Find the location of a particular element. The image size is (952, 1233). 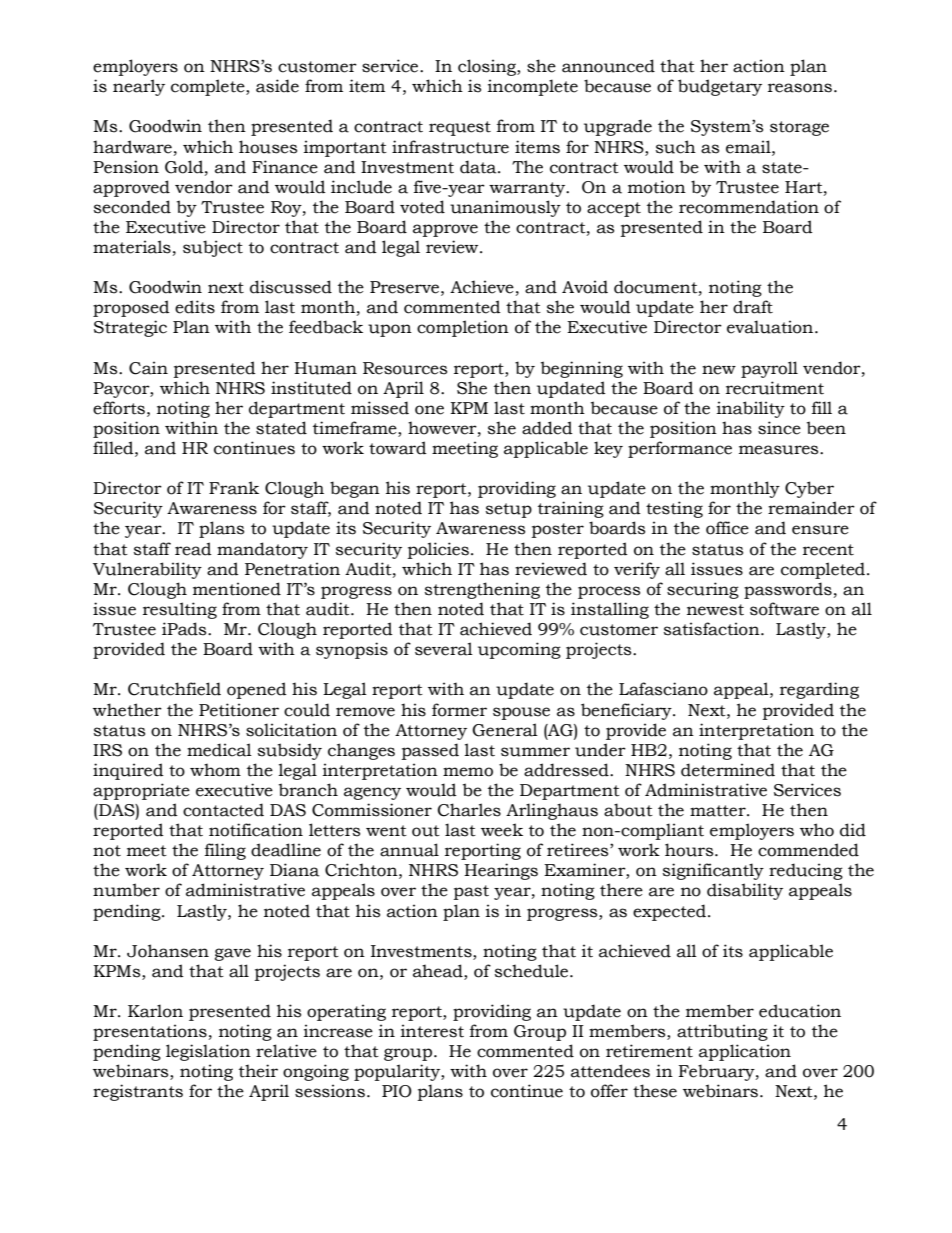

policies is located at coordinates (438, 550).
